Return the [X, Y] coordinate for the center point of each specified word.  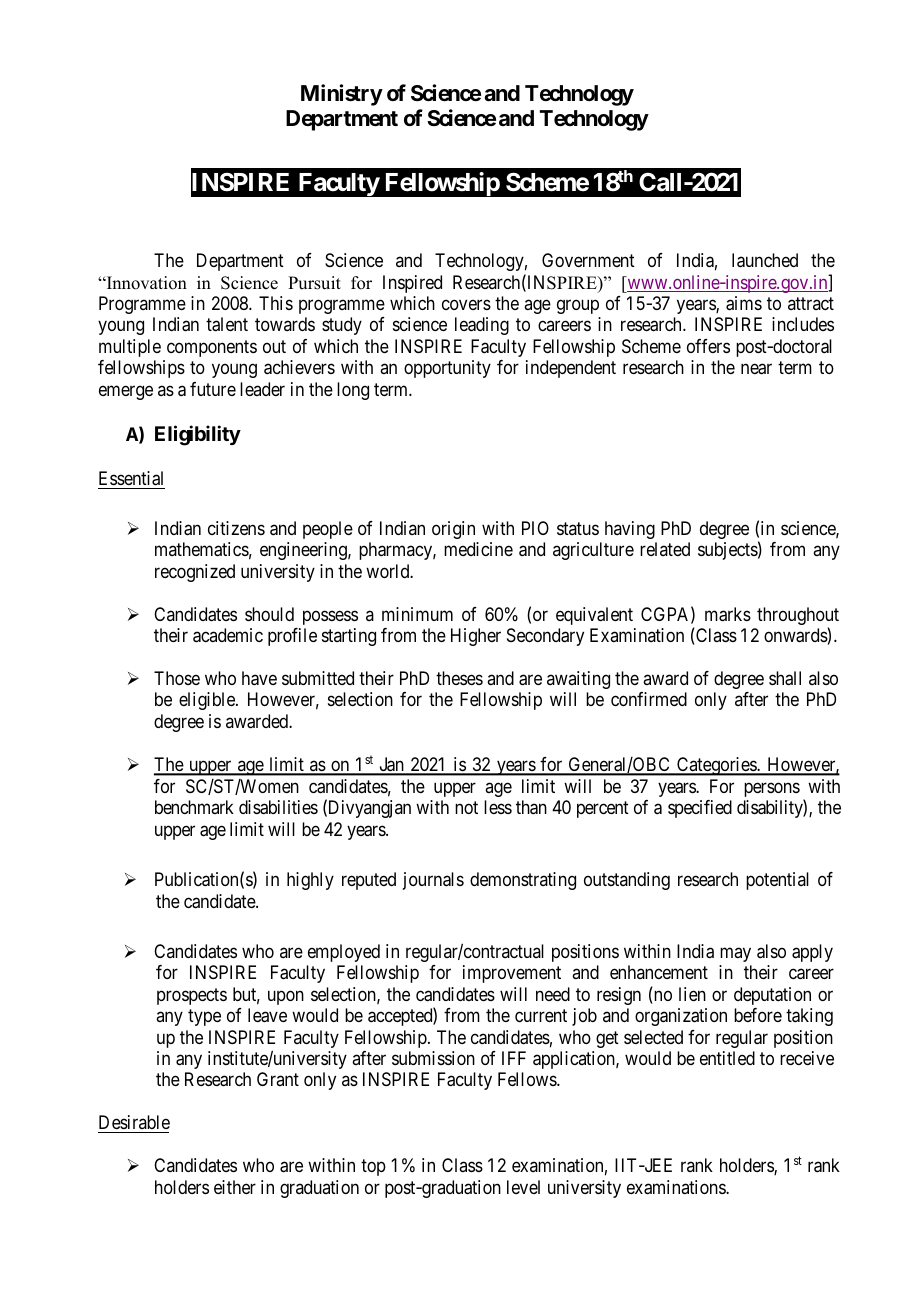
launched [765, 260]
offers [708, 346]
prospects [192, 996]
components [212, 348]
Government [588, 260]
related [665, 549]
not [466, 808]
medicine [478, 549]
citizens [236, 528]
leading [482, 326]
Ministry [342, 95]
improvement [512, 974]
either [235, 1187]
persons [772, 789]
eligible [208, 701]
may [735, 954]
